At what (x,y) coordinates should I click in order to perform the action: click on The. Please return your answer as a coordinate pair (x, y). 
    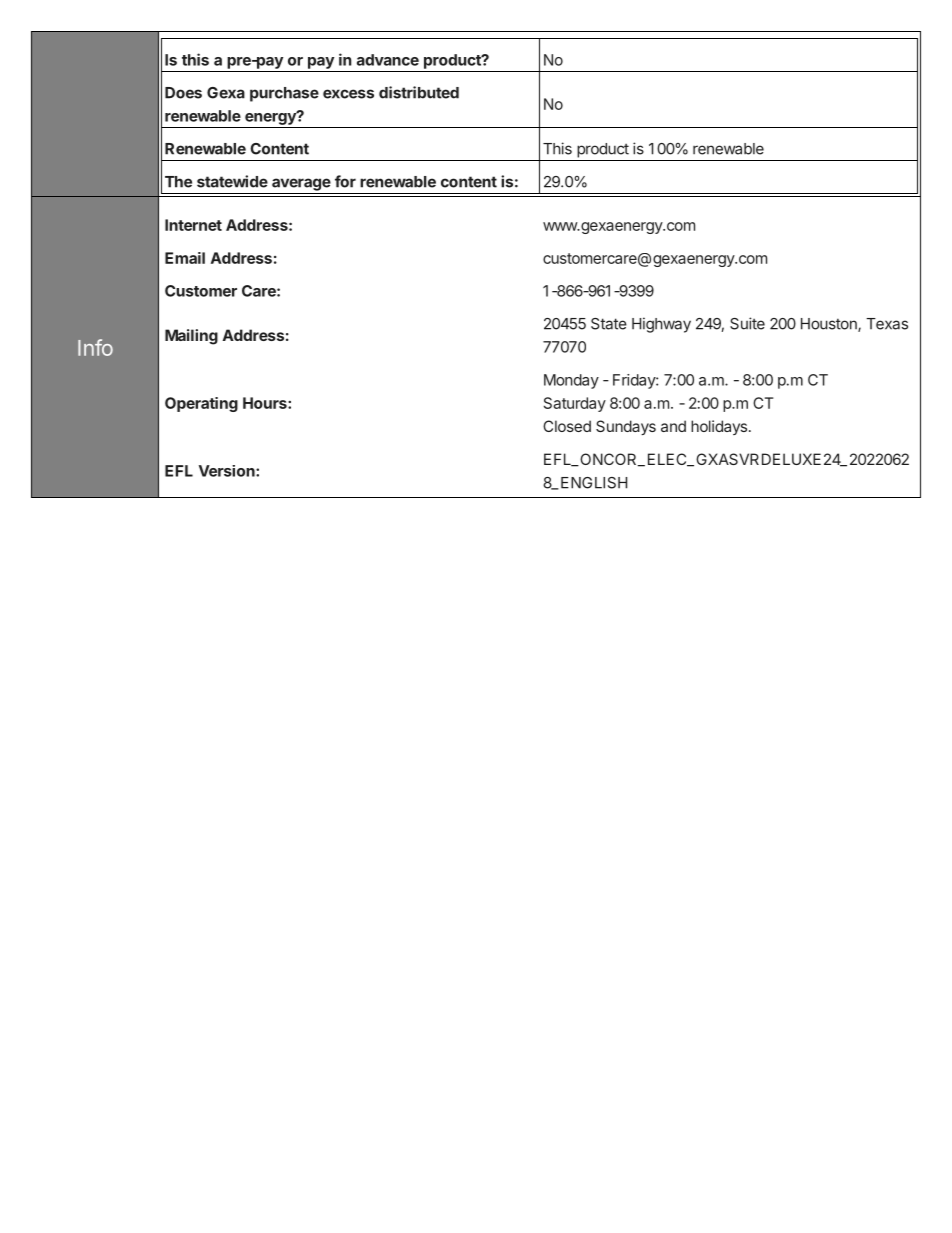
    Looking at the image, I should click on (178, 182).
